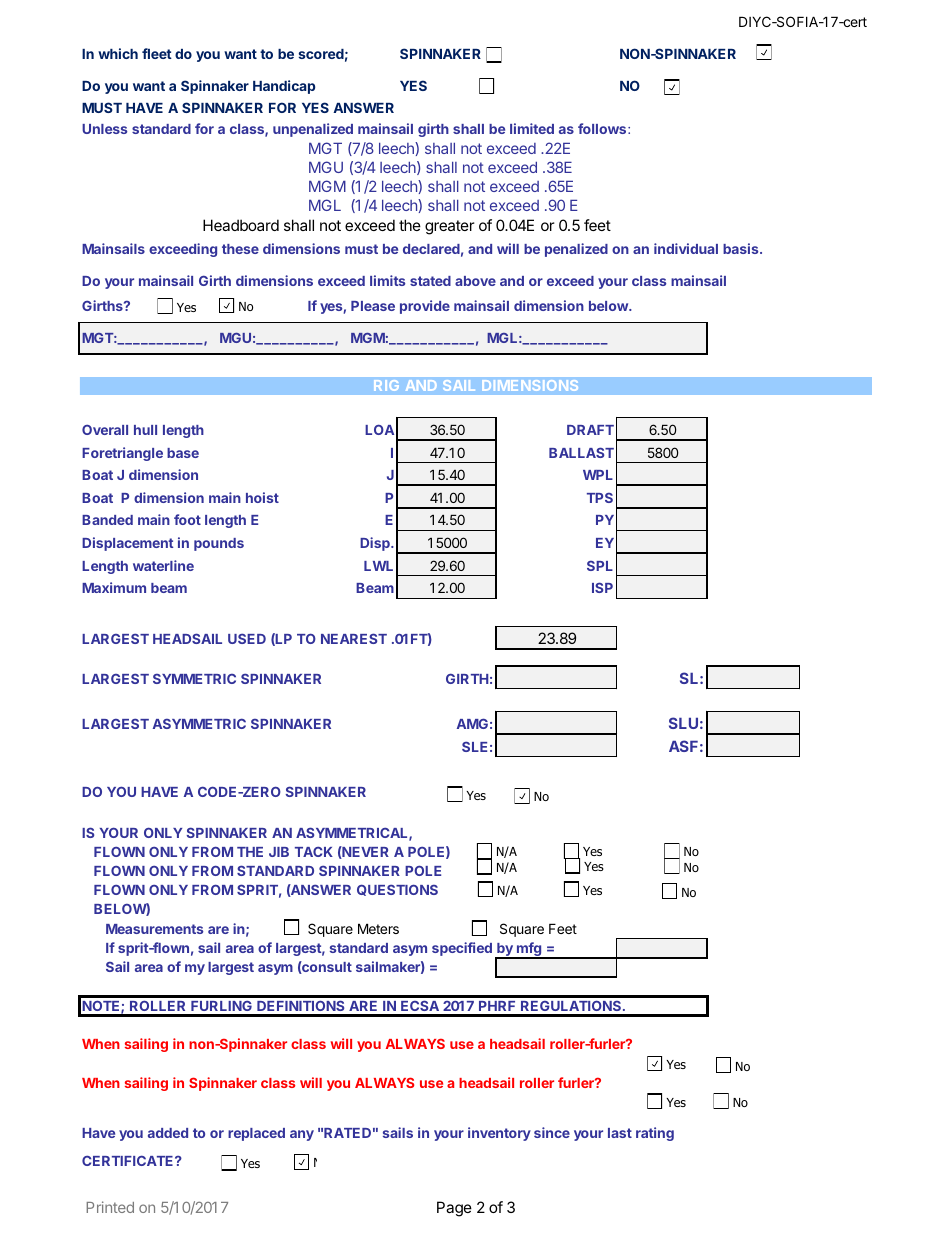 This page has width=952, height=1233. What do you see at coordinates (168, 1133) in the page?
I see `added` at bounding box center [168, 1133].
